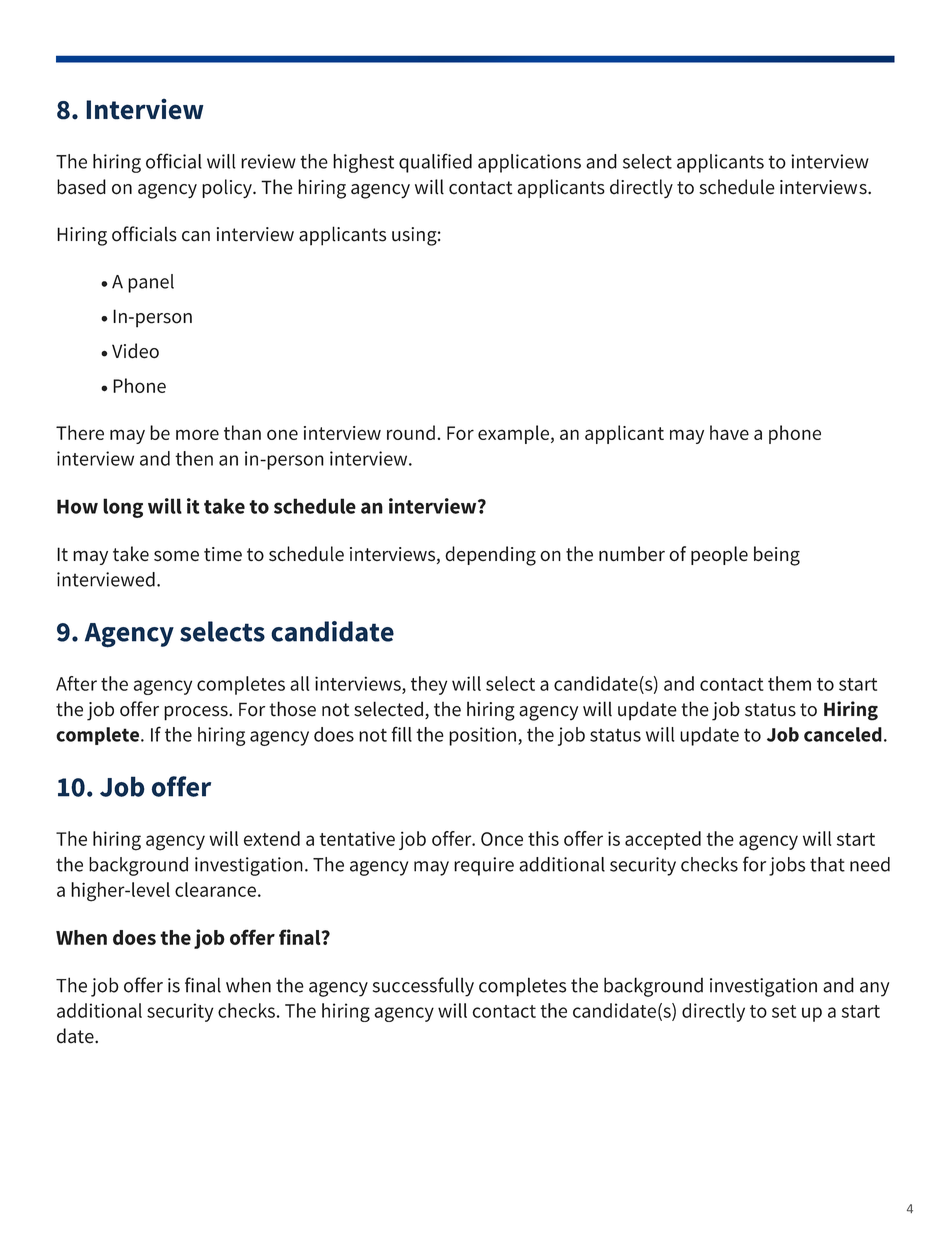 The image size is (952, 1233). What do you see at coordinates (194, 458) in the image?
I see `then` at bounding box center [194, 458].
